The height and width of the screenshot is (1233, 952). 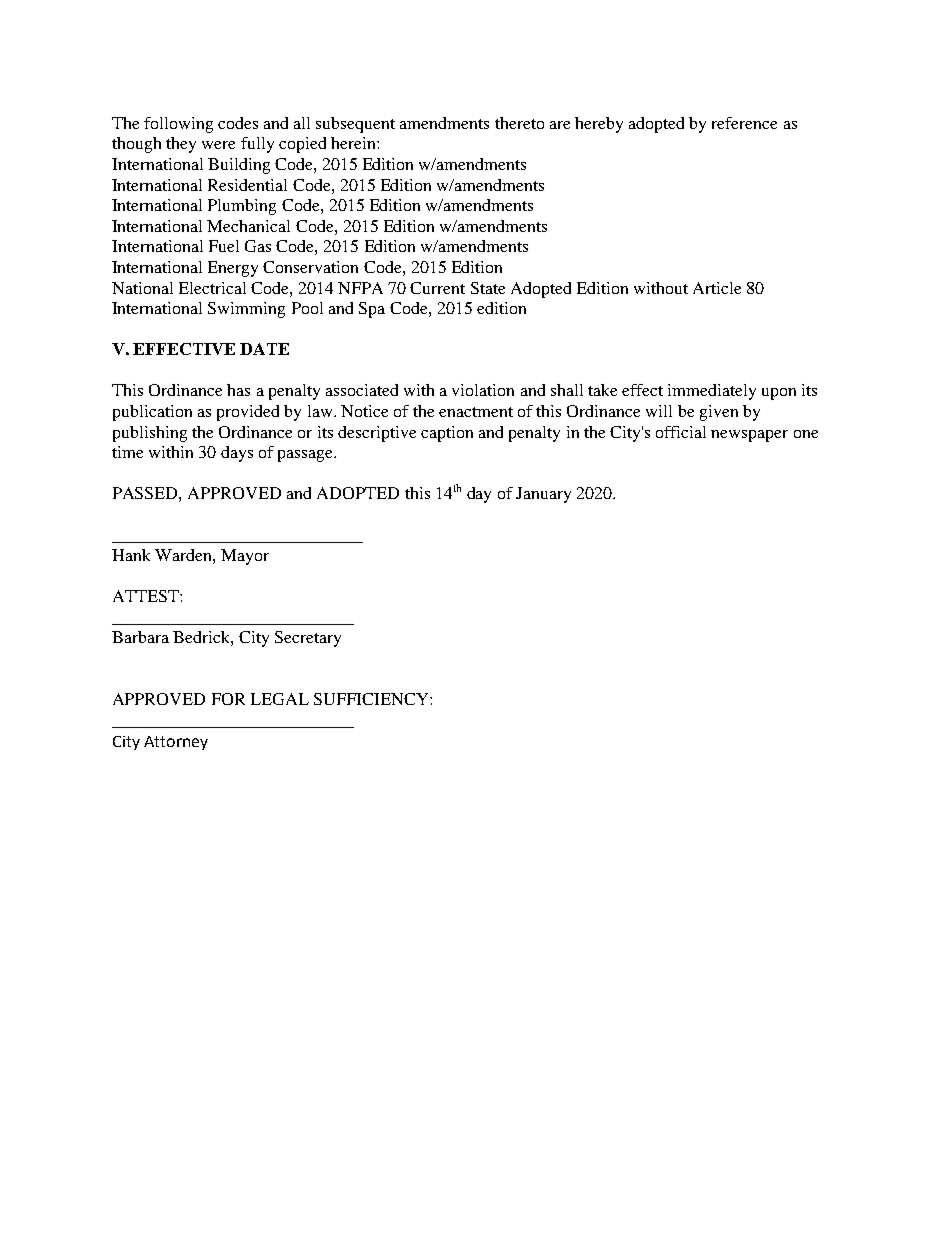 What do you see at coordinates (717, 288) in the screenshot?
I see `Article` at bounding box center [717, 288].
